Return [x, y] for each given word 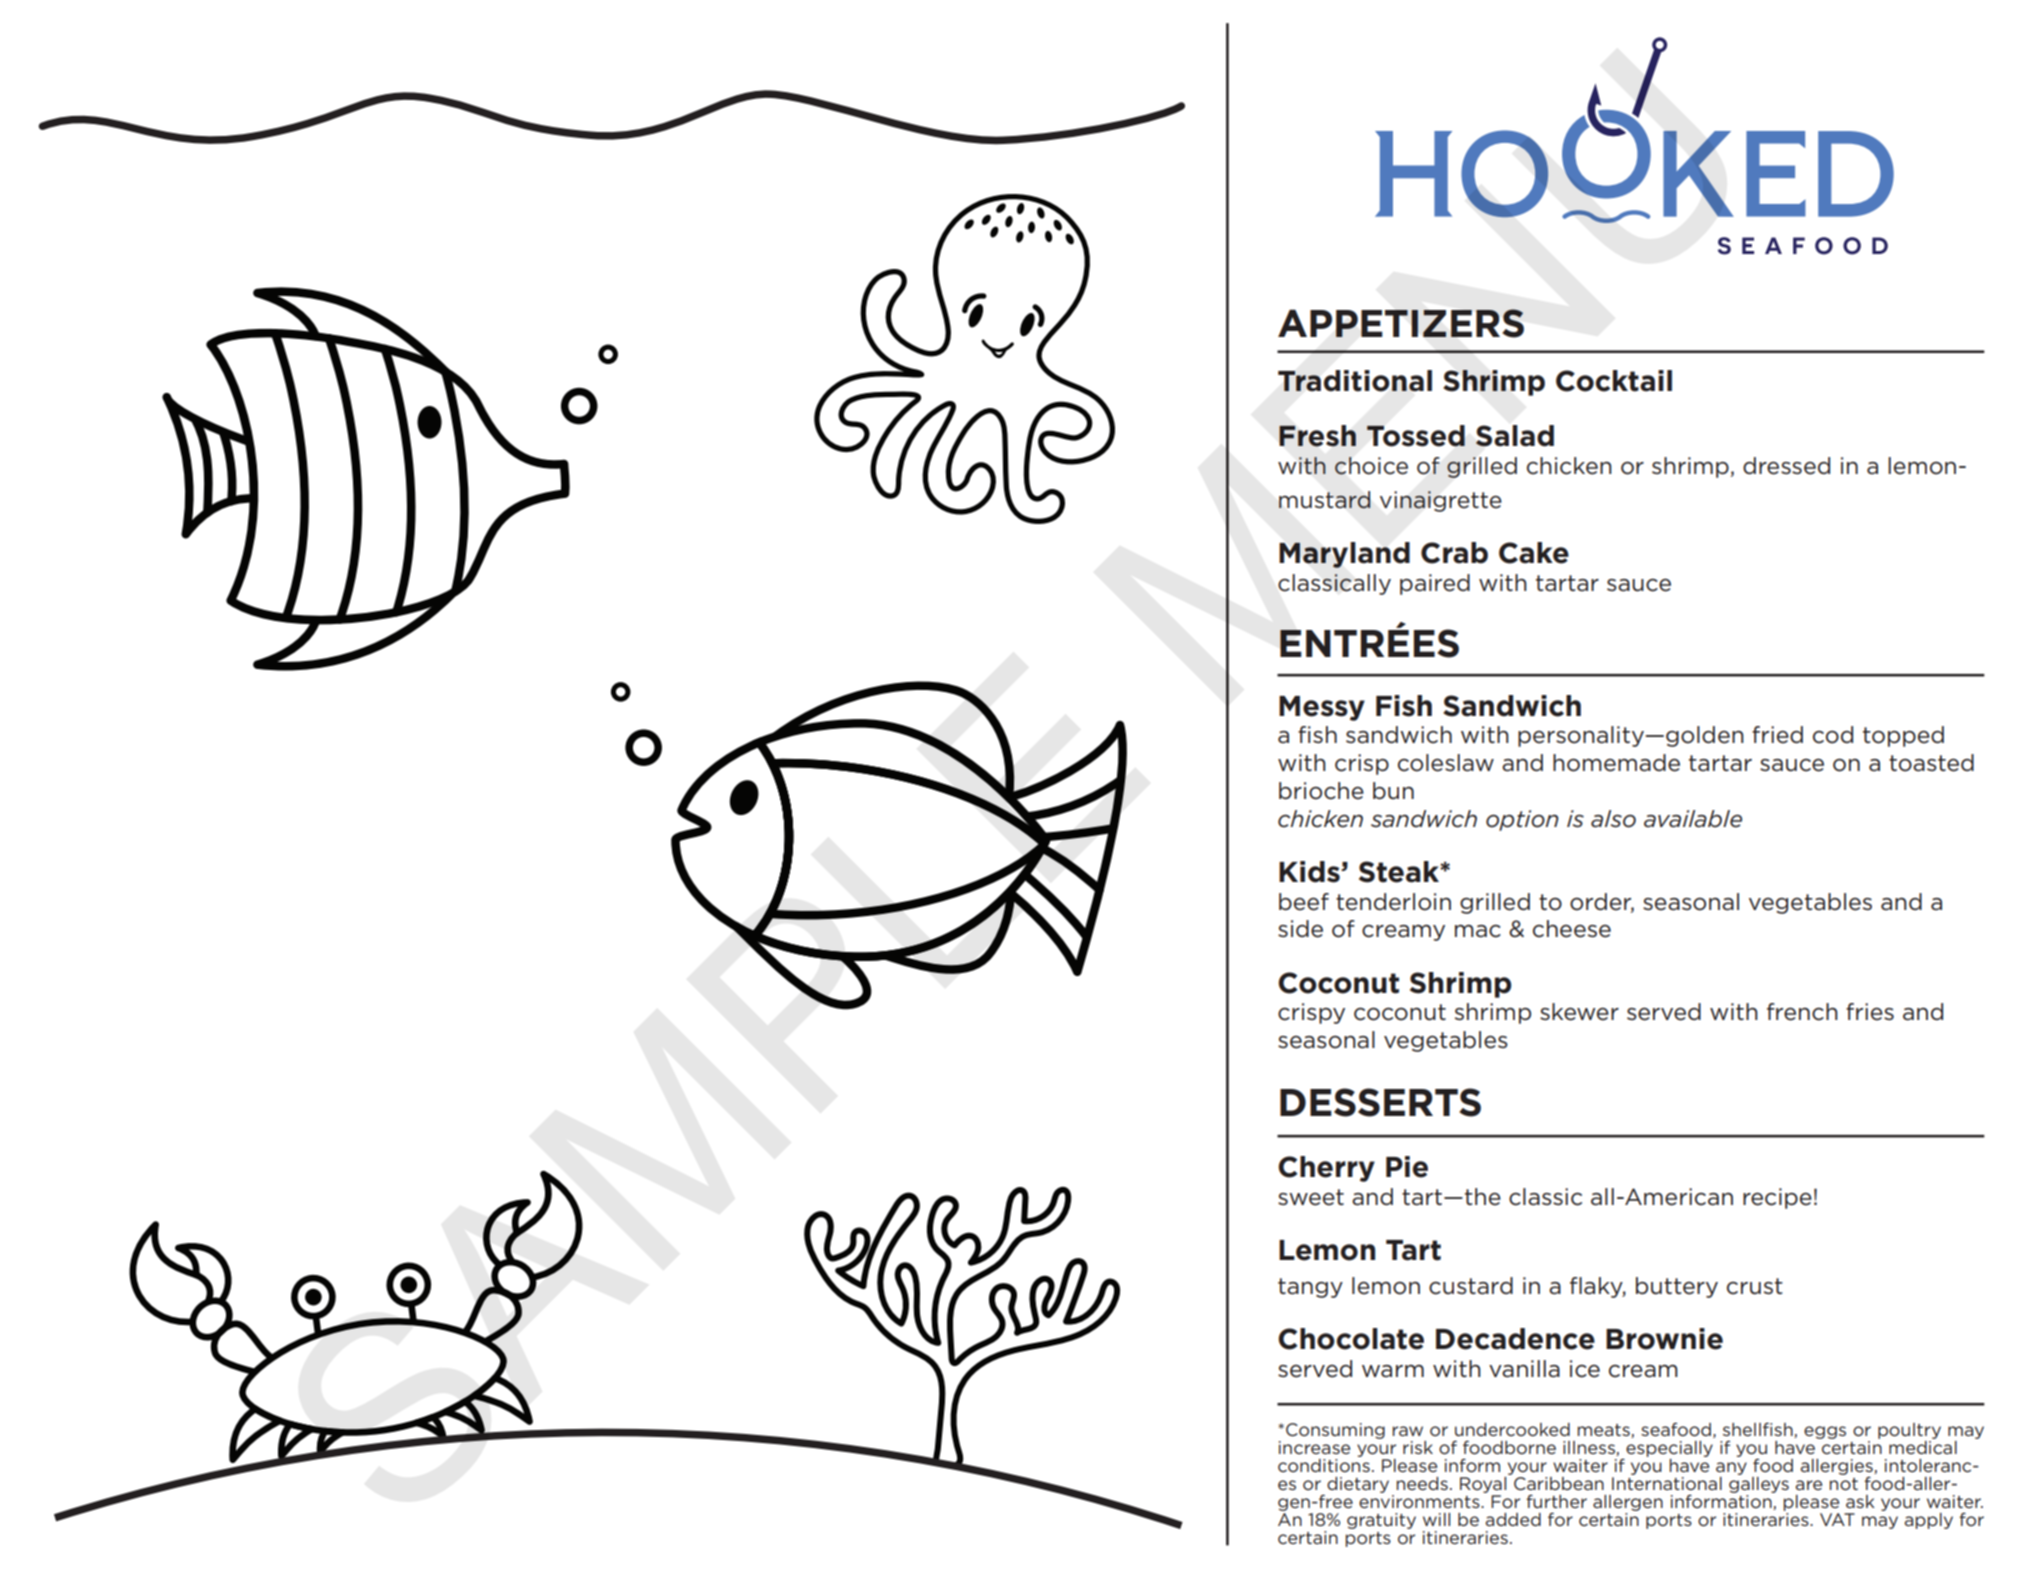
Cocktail [1614, 381]
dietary [1358, 1485]
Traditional [1355, 381]
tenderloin [1393, 902]
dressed [1786, 466]
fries [1870, 1012]
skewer [1579, 1012]
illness [1590, 1448]
